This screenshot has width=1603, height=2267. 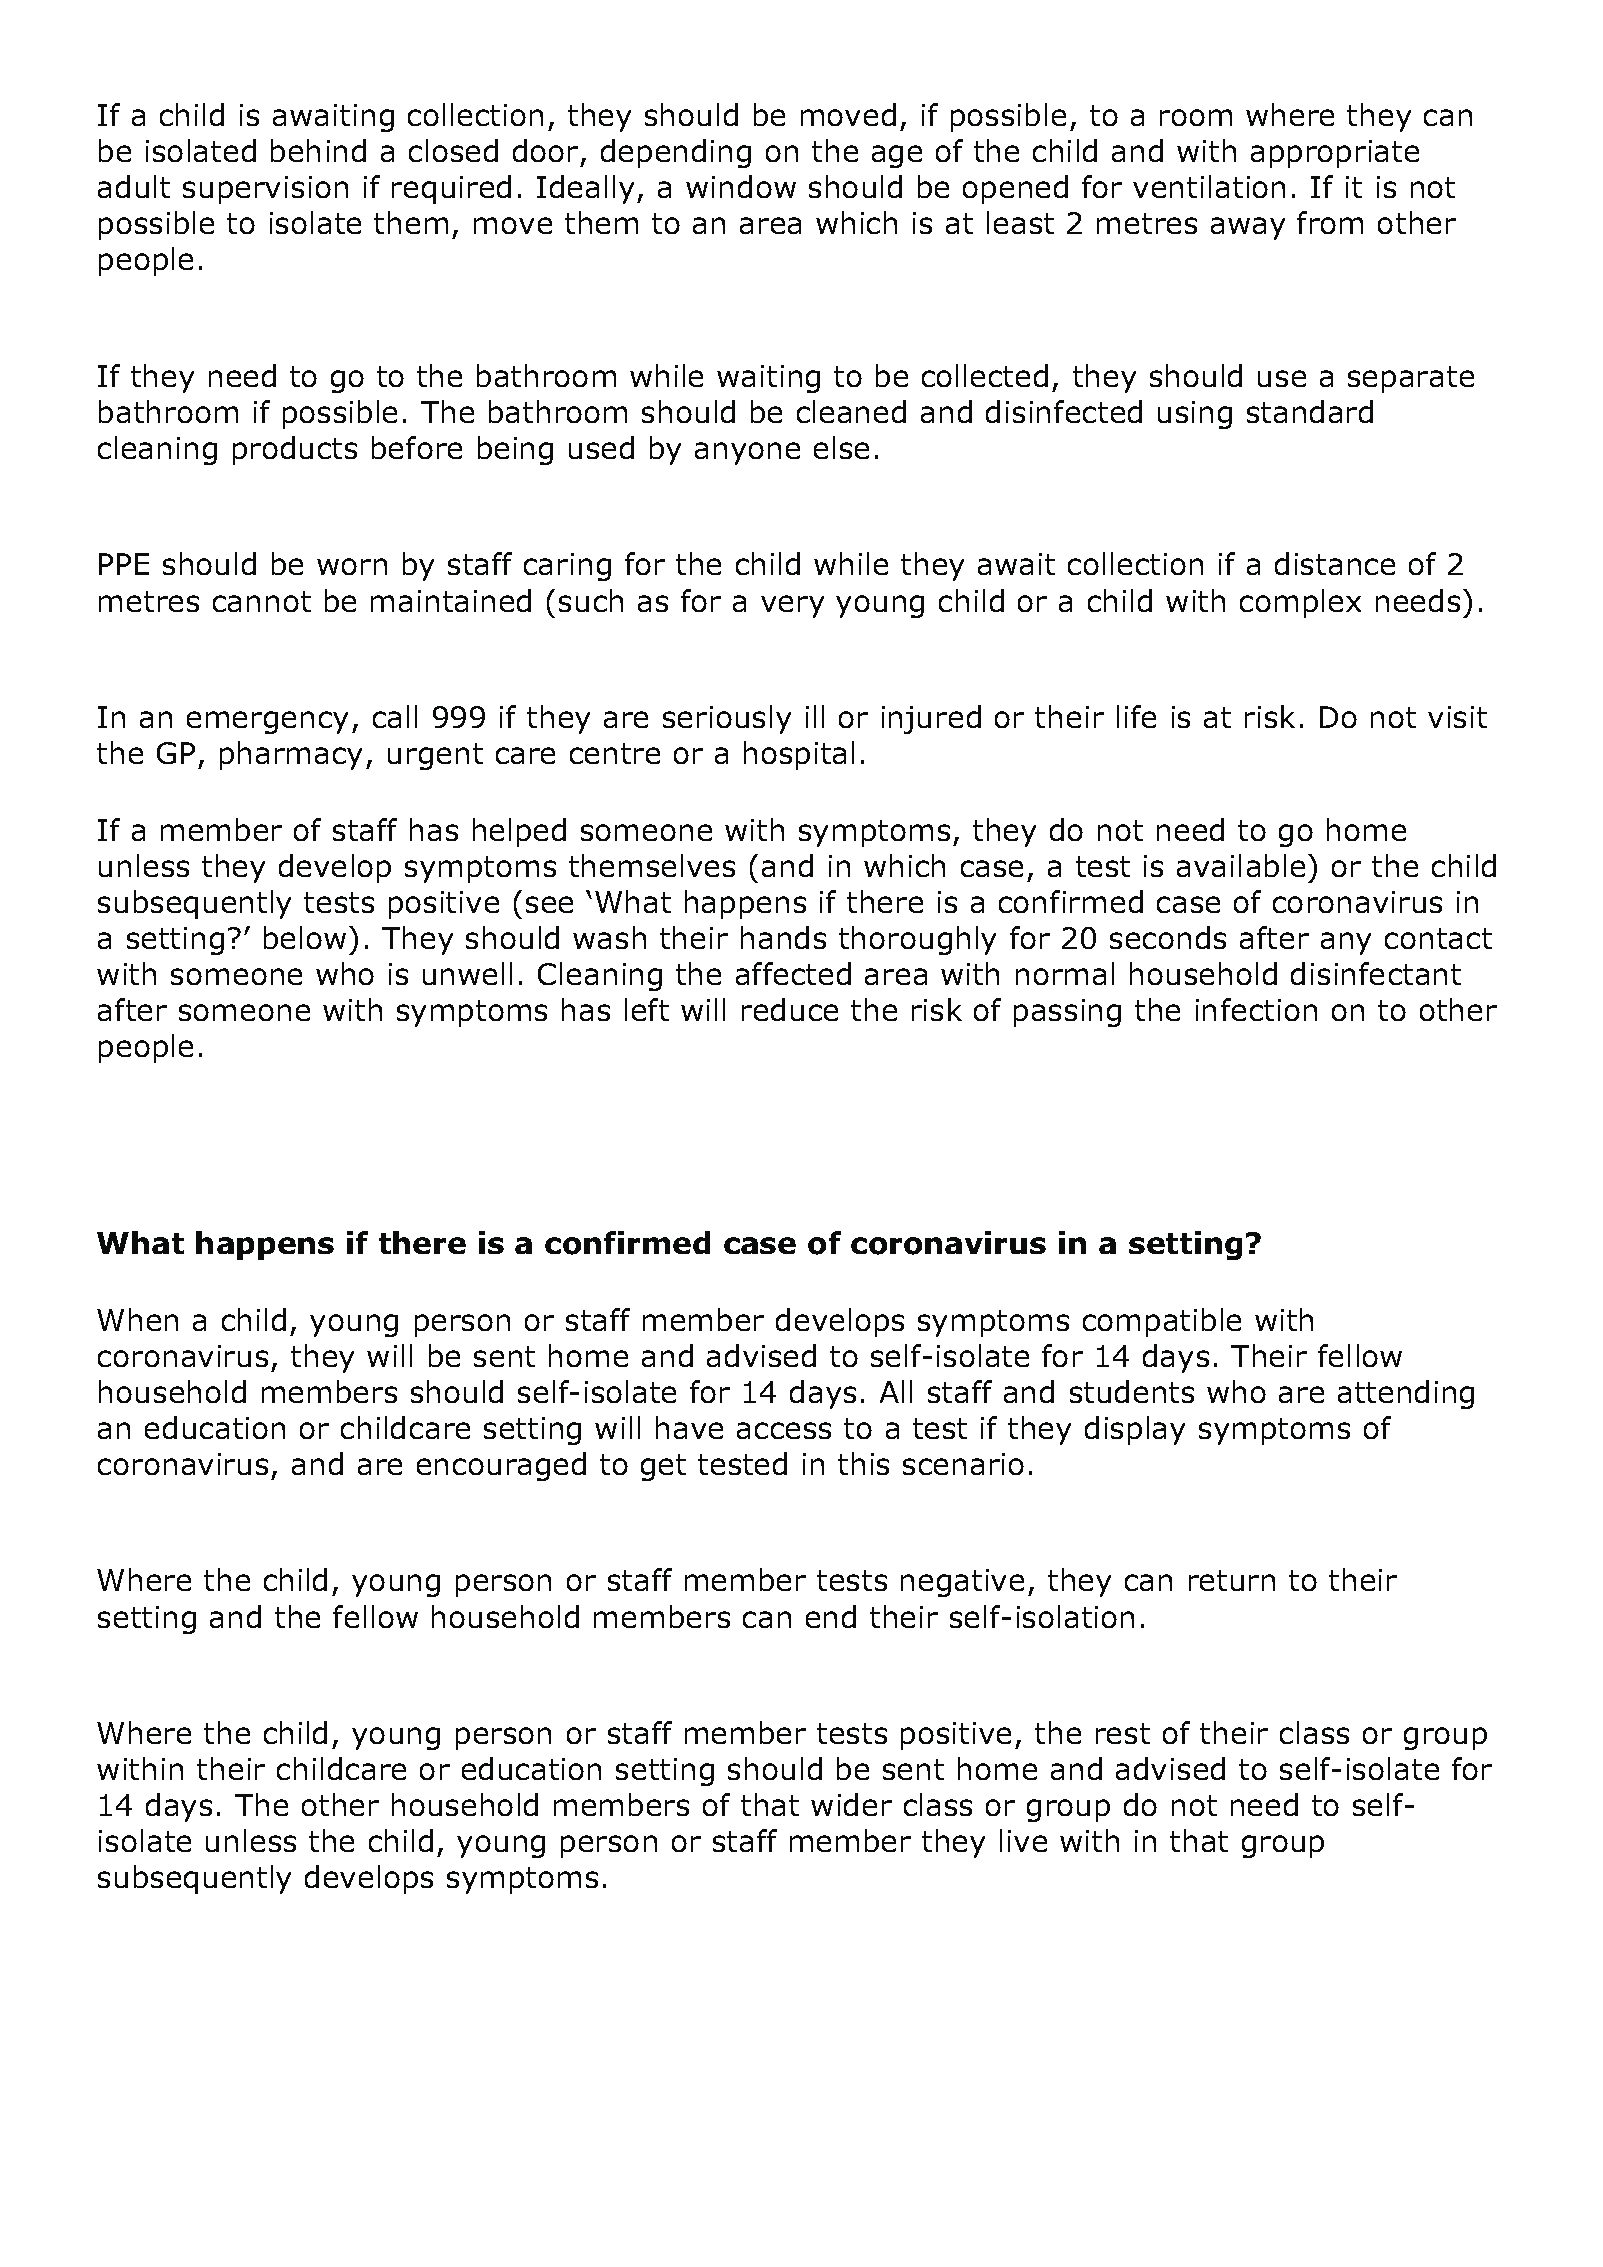 What do you see at coordinates (851, 1804) in the screenshot?
I see `wider` at bounding box center [851, 1804].
